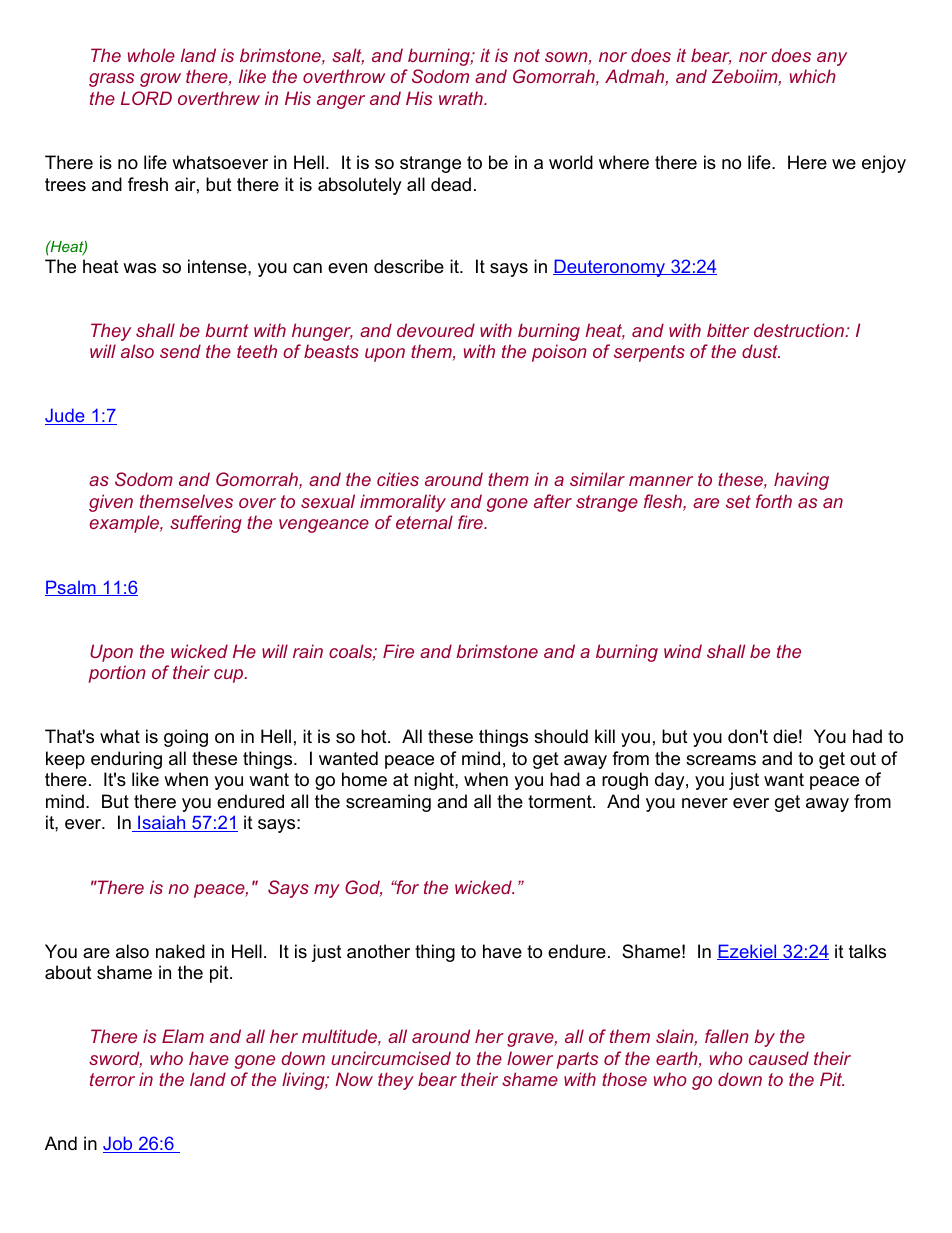  What do you see at coordinates (111, 503) in the screenshot?
I see `given` at bounding box center [111, 503].
